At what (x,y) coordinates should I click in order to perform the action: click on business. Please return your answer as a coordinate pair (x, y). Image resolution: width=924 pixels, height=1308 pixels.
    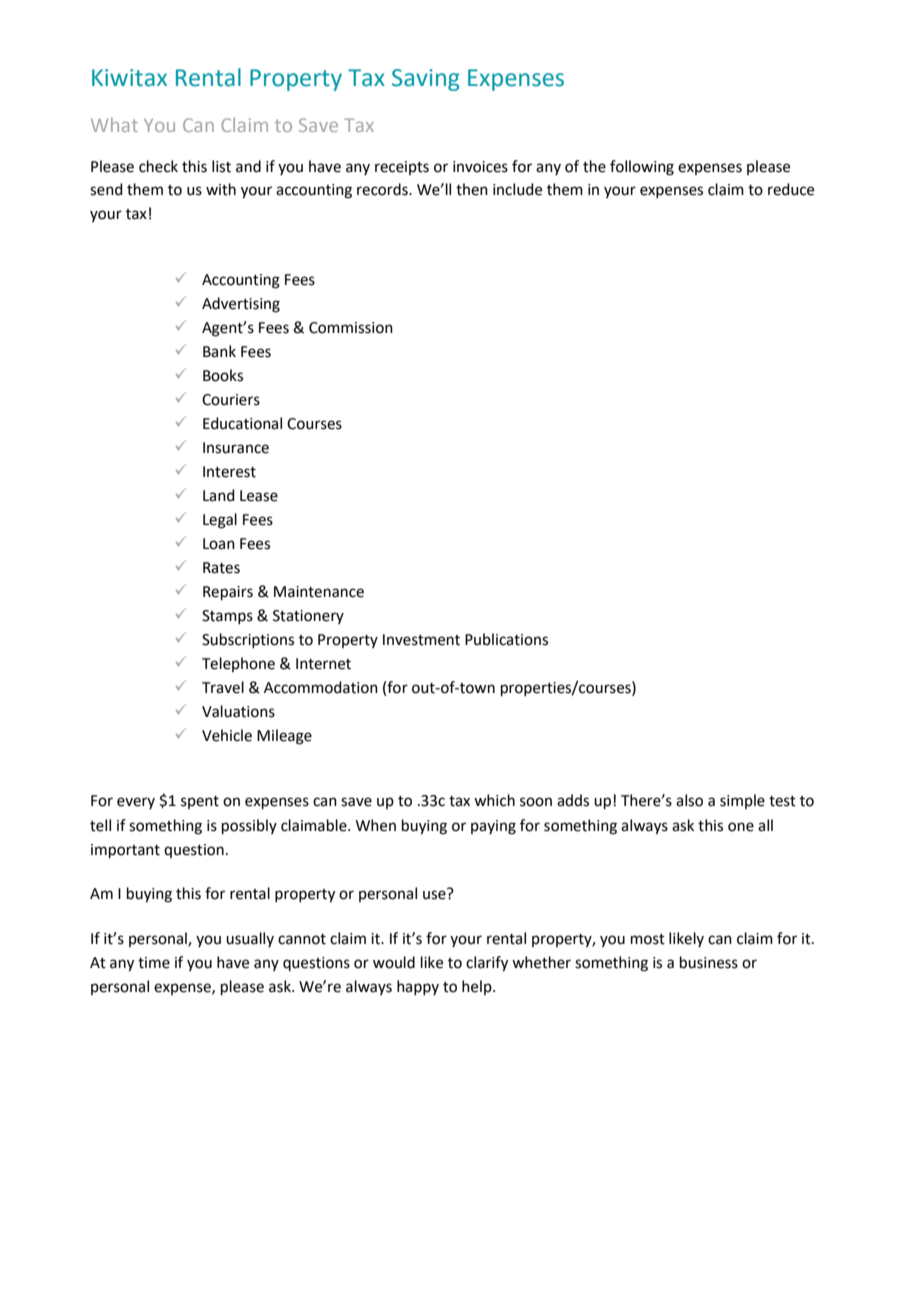
    Looking at the image, I should click on (709, 962).
